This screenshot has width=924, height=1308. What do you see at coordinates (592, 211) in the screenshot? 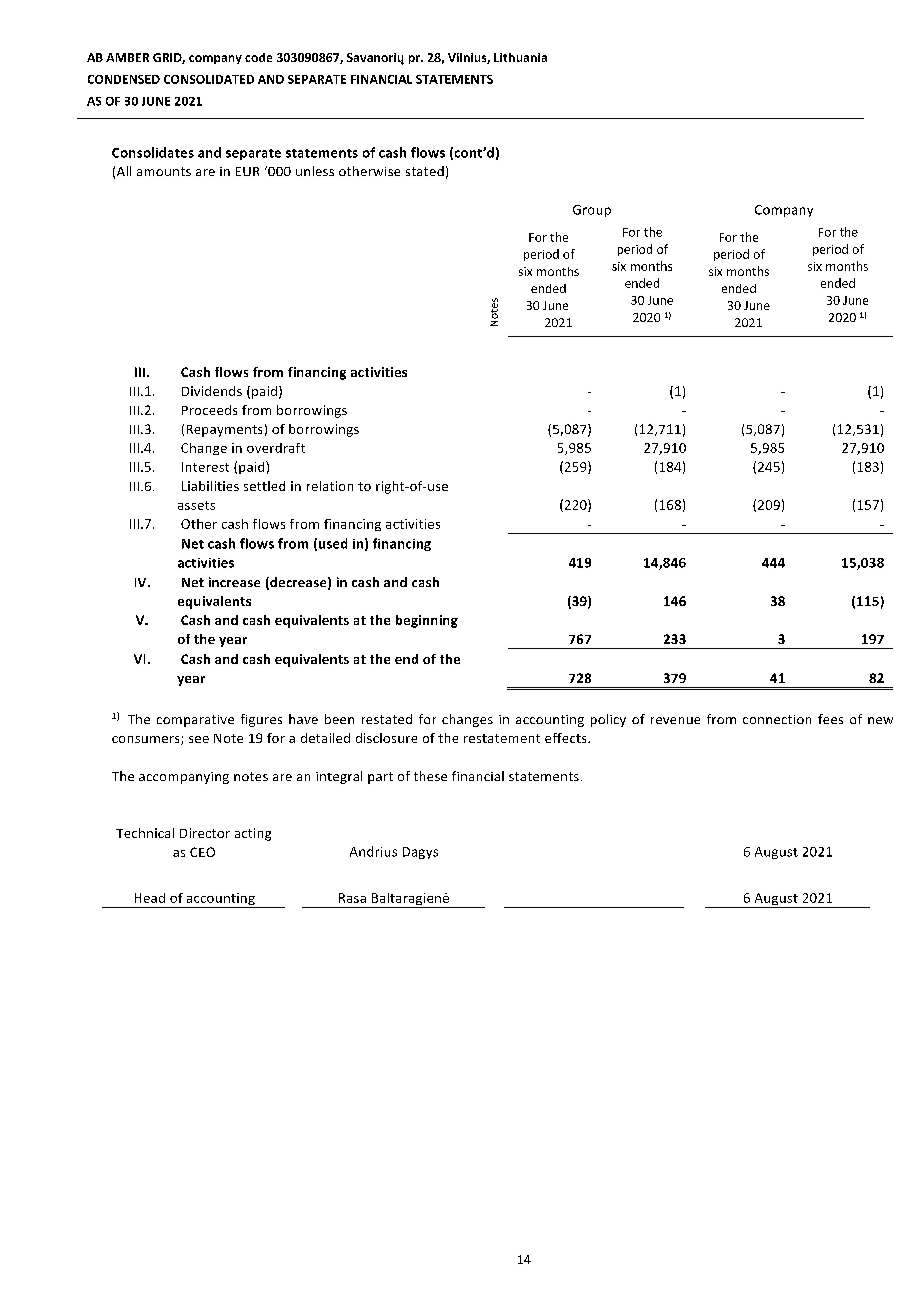
I see `Group` at bounding box center [592, 211].
